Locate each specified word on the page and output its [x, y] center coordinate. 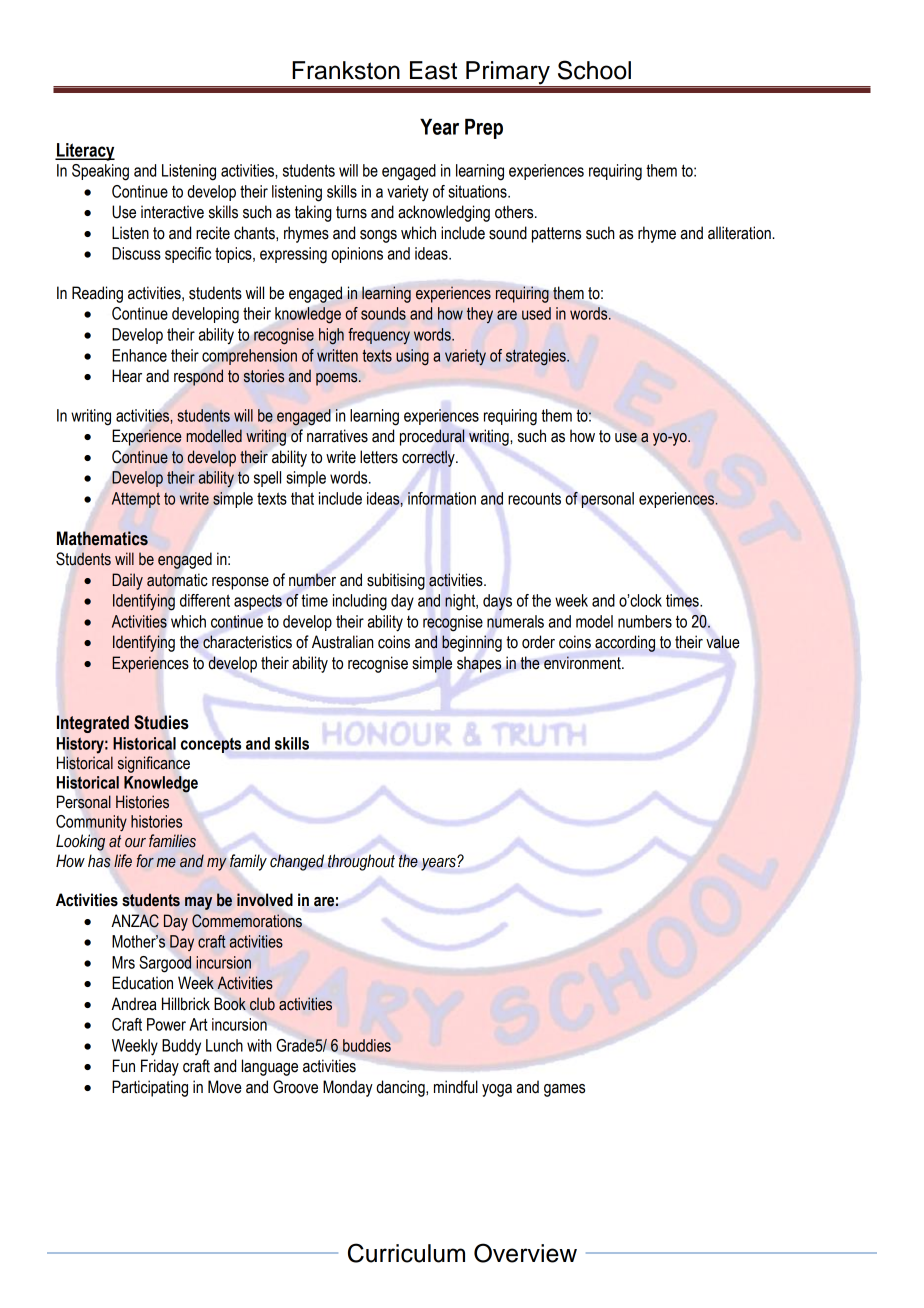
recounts [534, 498]
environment [583, 663]
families [172, 841]
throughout [361, 862]
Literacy [85, 152]
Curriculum [406, 1253]
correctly [429, 458]
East [433, 70]
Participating [150, 1088]
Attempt [136, 500]
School [594, 70]
